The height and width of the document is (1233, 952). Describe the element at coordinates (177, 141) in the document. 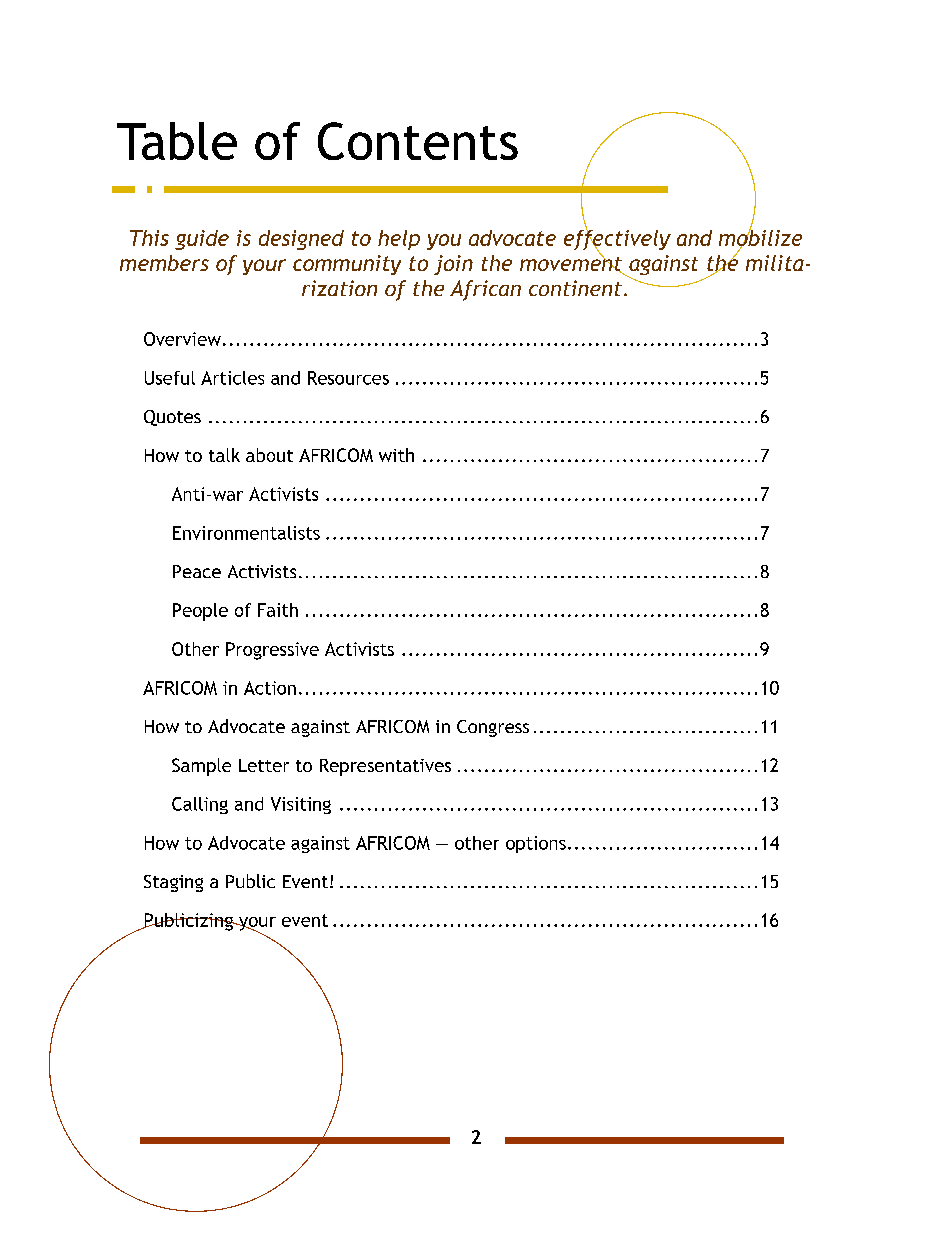

I see `Table` at that location.
